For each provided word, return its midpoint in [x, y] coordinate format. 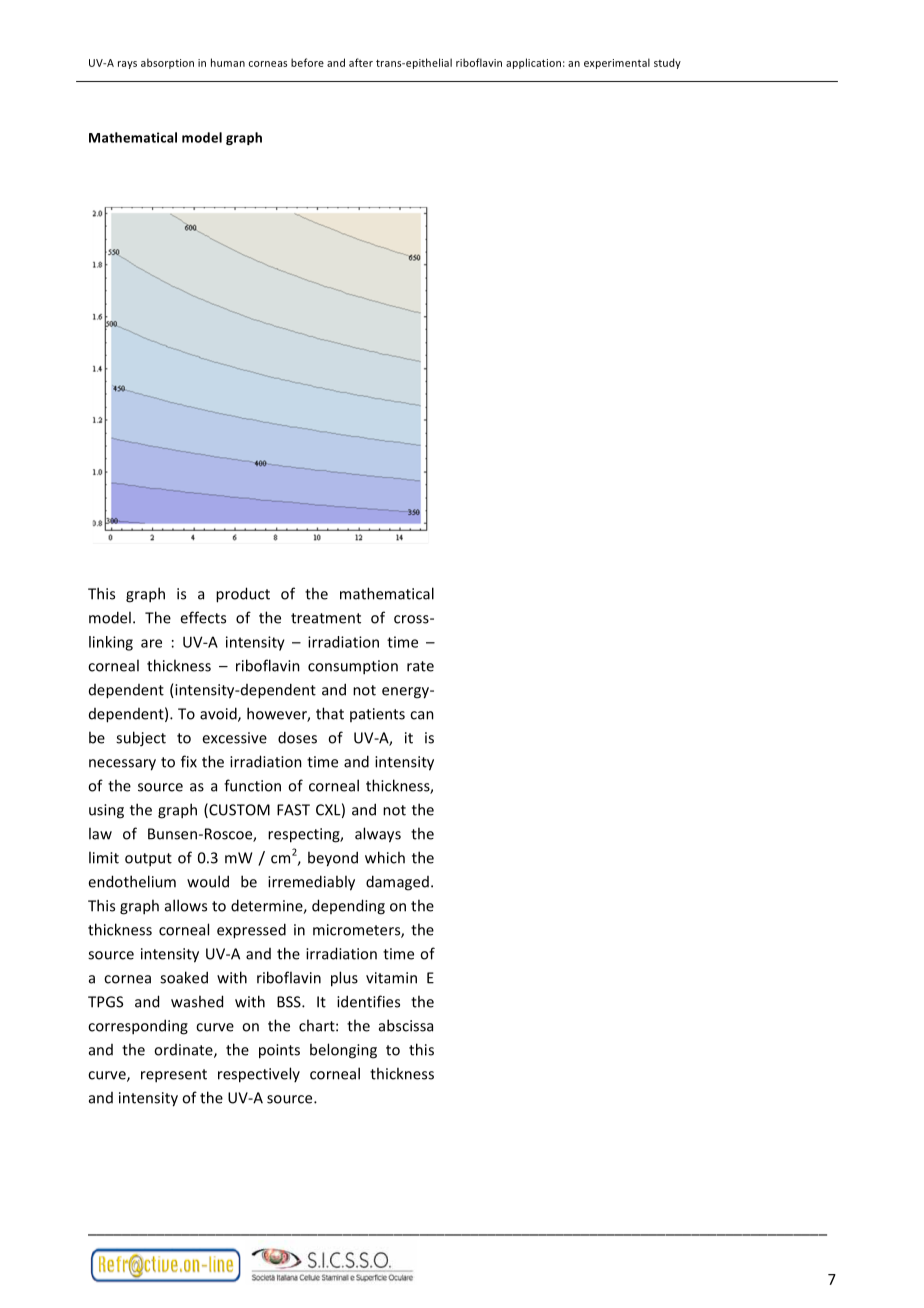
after [361, 62]
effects [203, 617]
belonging [343, 1051]
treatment [326, 618]
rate [420, 666]
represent [174, 1076]
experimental [617, 63]
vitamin [391, 978]
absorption [167, 63]
